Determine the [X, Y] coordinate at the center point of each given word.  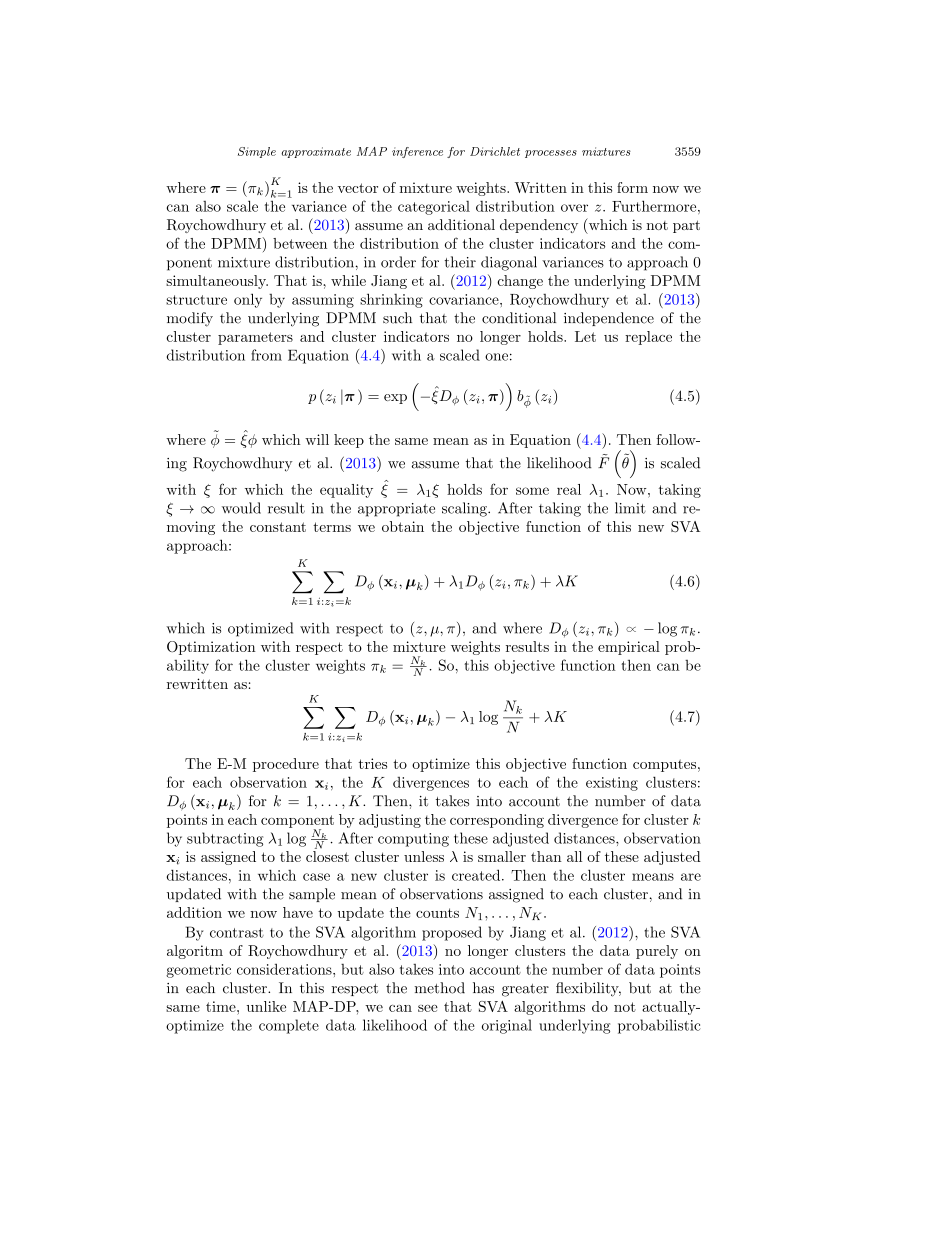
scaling [465, 509]
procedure [286, 765]
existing [612, 784]
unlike [266, 1006]
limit [630, 508]
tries [373, 763]
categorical [434, 208]
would [241, 508]
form [632, 187]
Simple [257, 152]
